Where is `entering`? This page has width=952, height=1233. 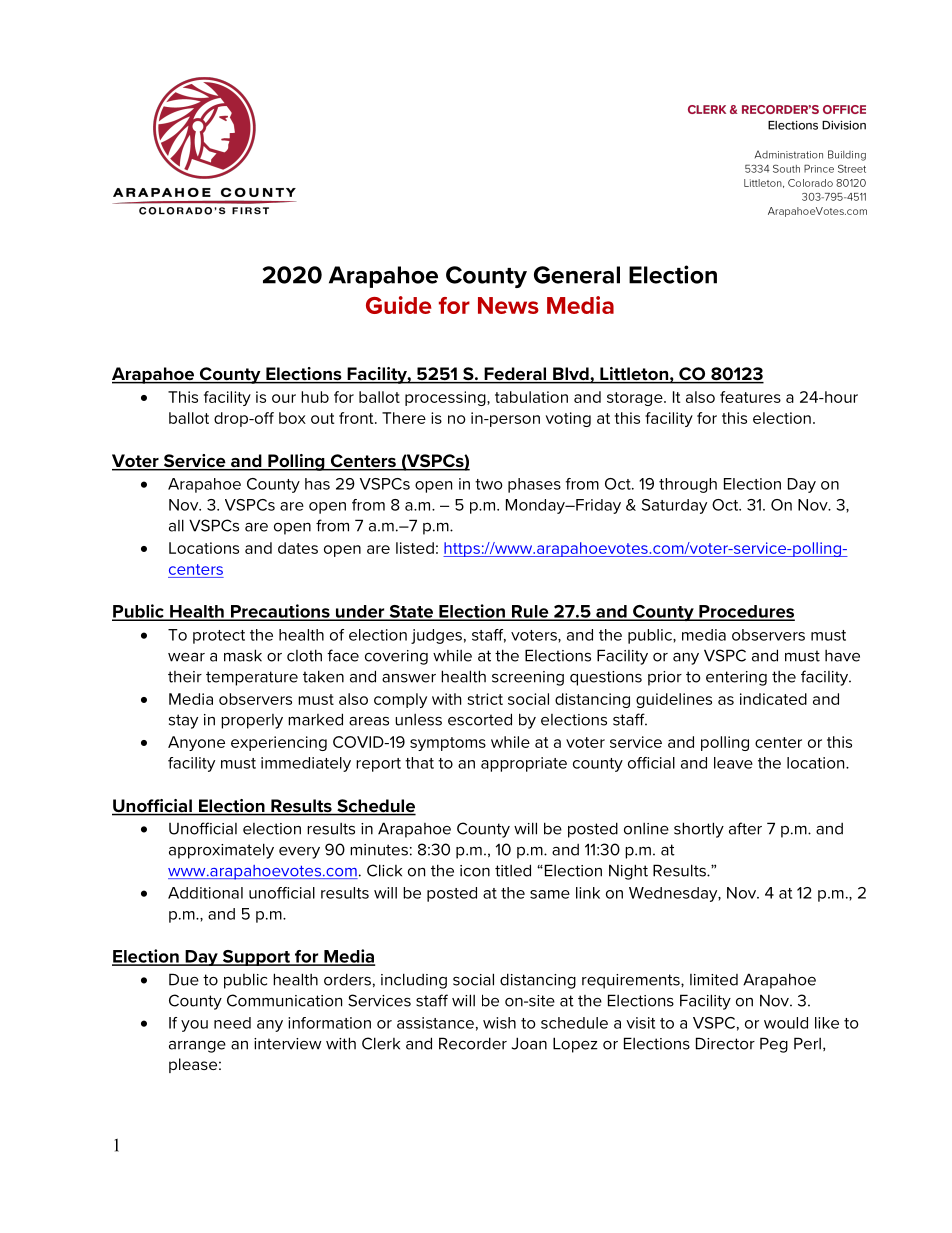
entering is located at coordinates (736, 678).
